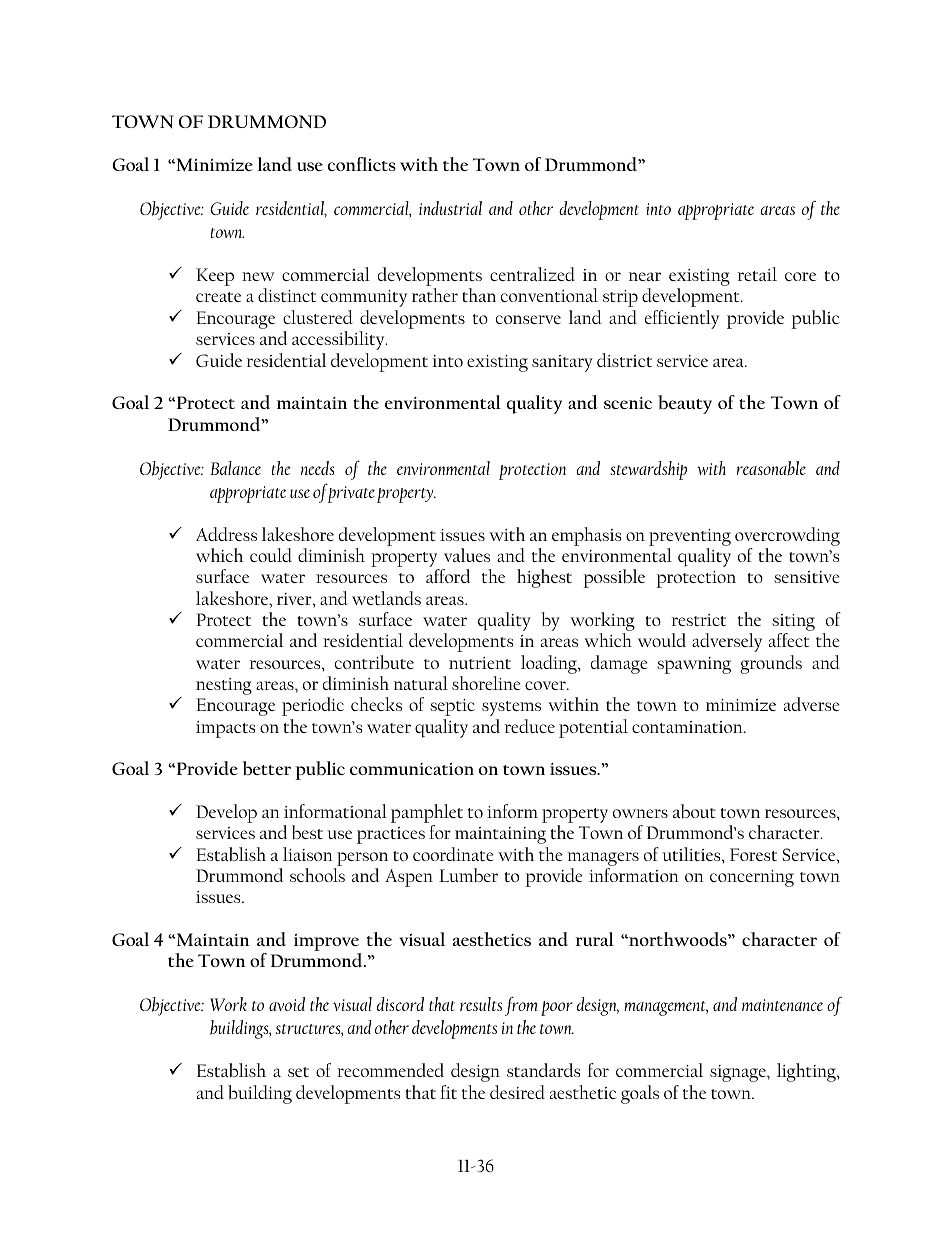  Describe the element at coordinates (543, 1070) in the screenshot. I see `standards` at that location.
